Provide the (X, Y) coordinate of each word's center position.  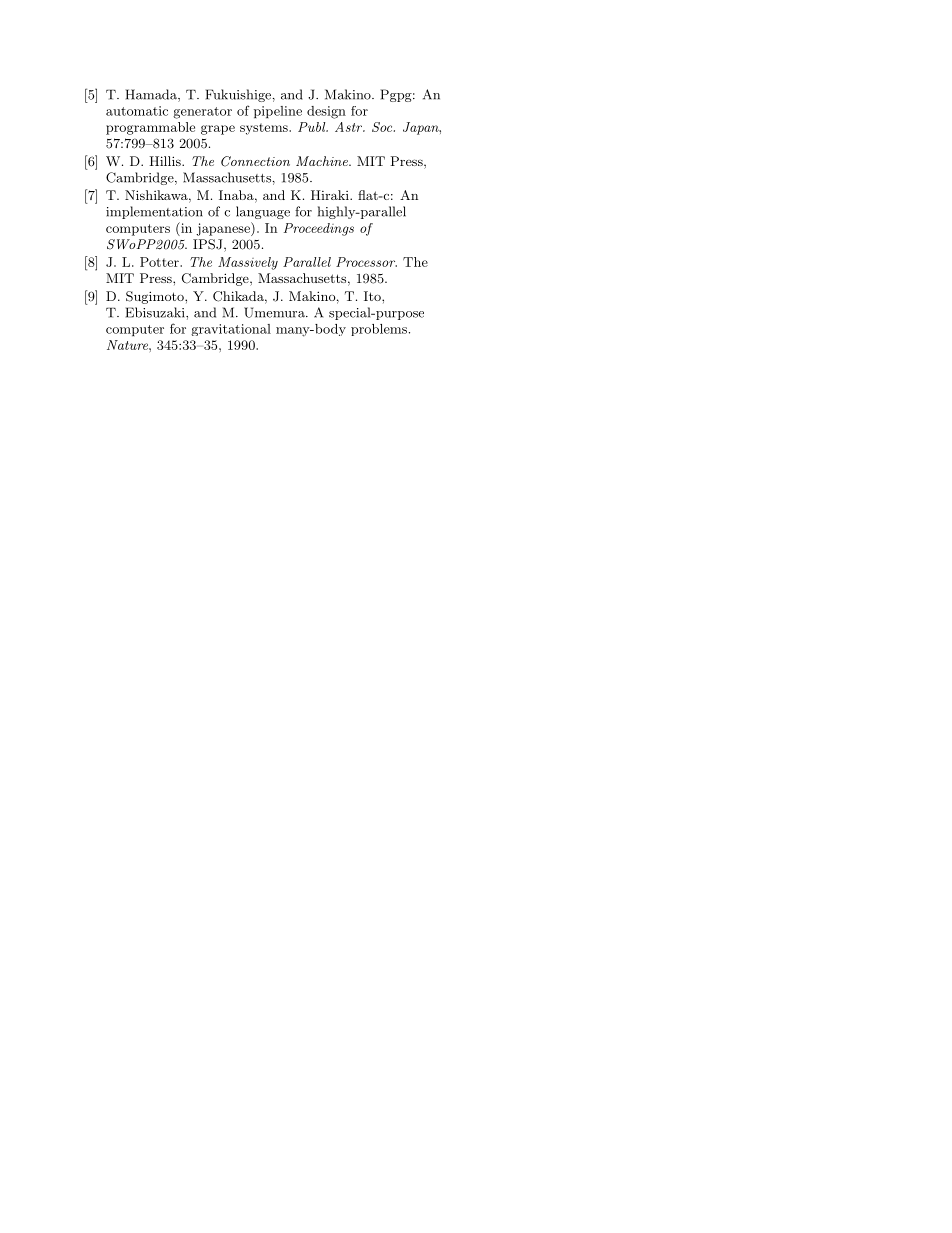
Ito (373, 296)
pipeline (278, 112)
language (263, 212)
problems (379, 330)
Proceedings (319, 229)
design (326, 112)
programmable (150, 128)
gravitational (231, 330)
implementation (154, 212)
